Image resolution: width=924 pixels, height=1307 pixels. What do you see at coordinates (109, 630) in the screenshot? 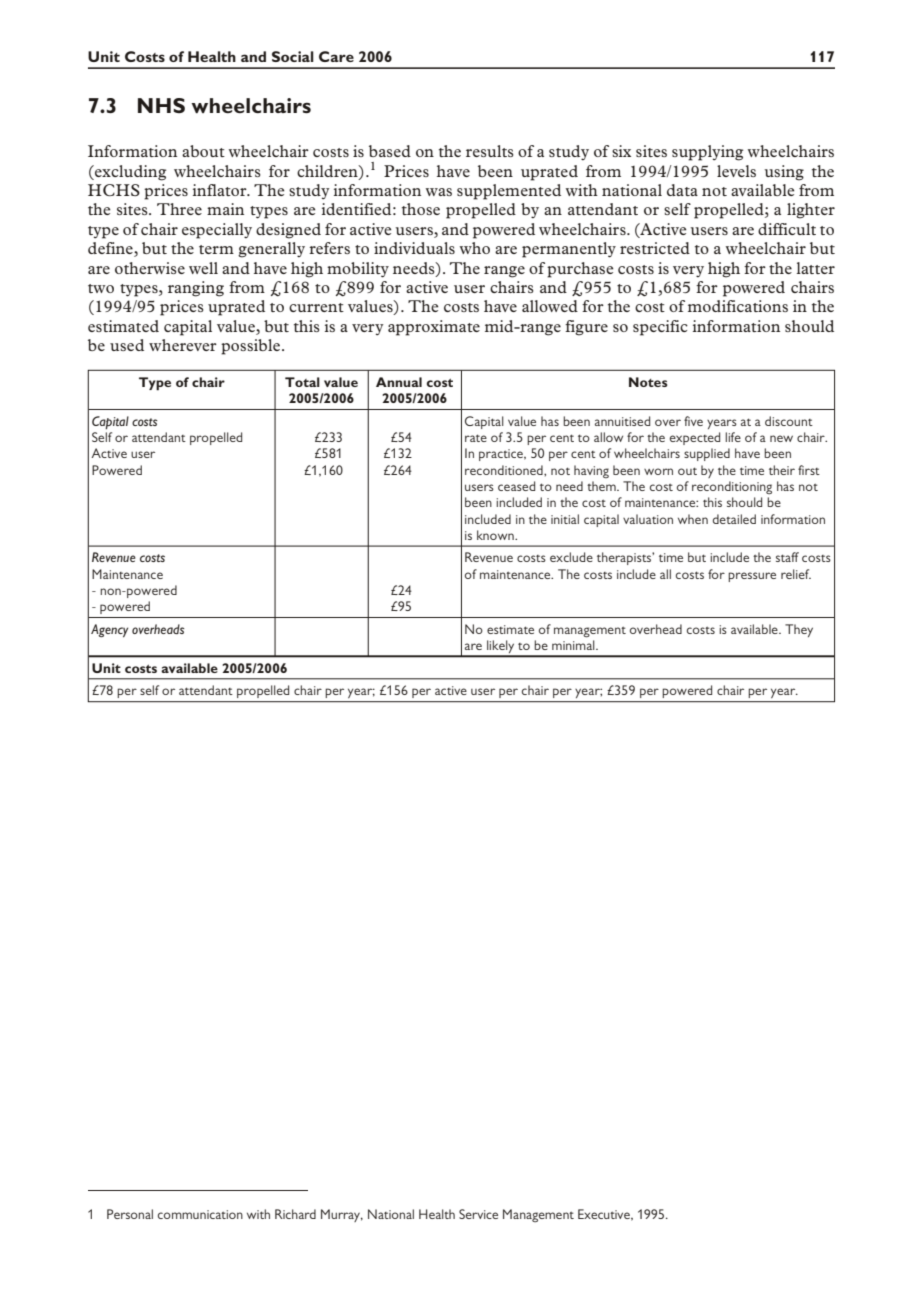
I see `Agency` at bounding box center [109, 630].
